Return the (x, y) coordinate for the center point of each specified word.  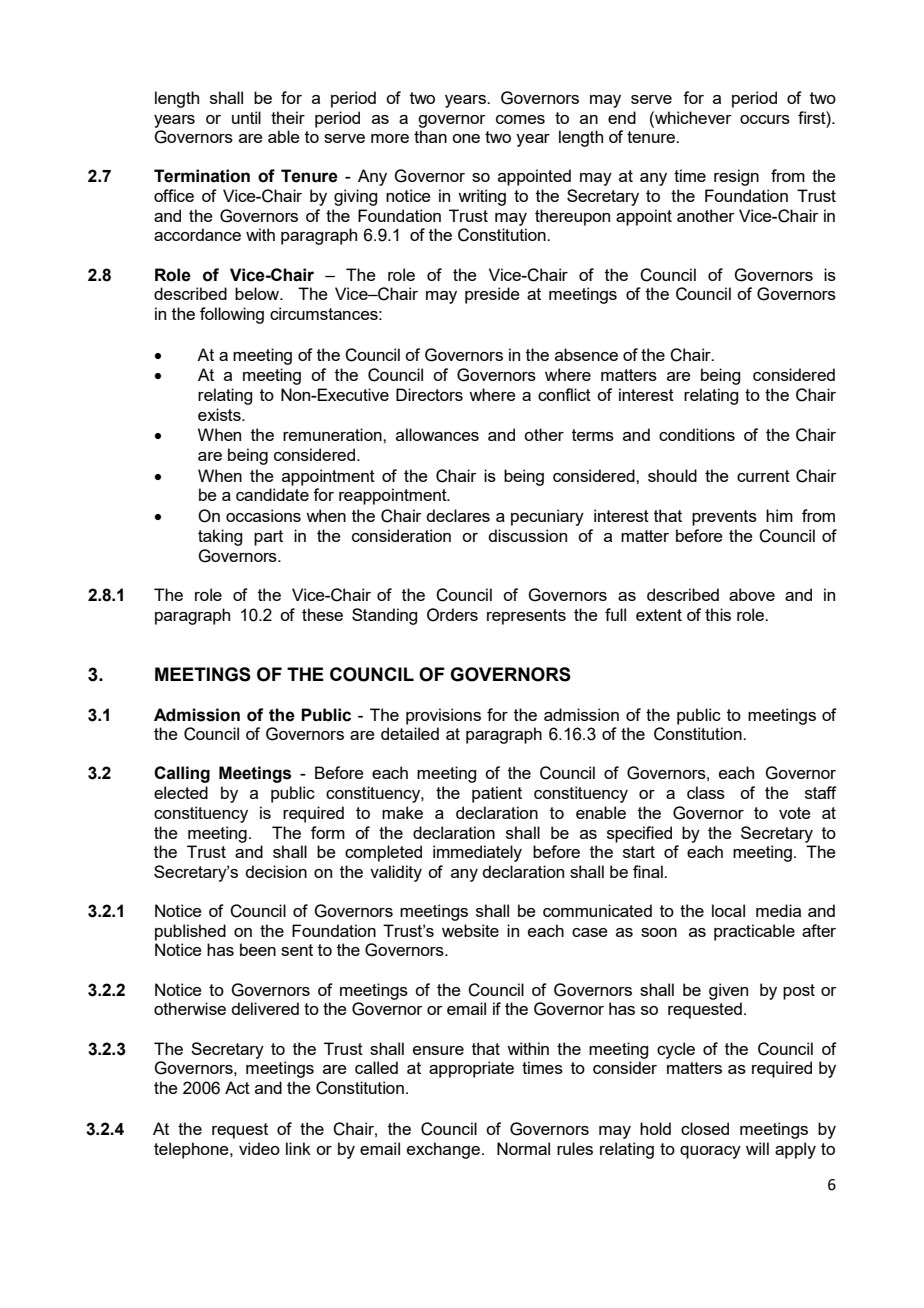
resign (736, 177)
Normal (523, 1148)
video (259, 1148)
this (718, 614)
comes (520, 119)
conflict (564, 394)
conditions (697, 434)
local (728, 910)
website (470, 930)
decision (276, 871)
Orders (452, 615)
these (322, 614)
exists (220, 414)
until (246, 117)
